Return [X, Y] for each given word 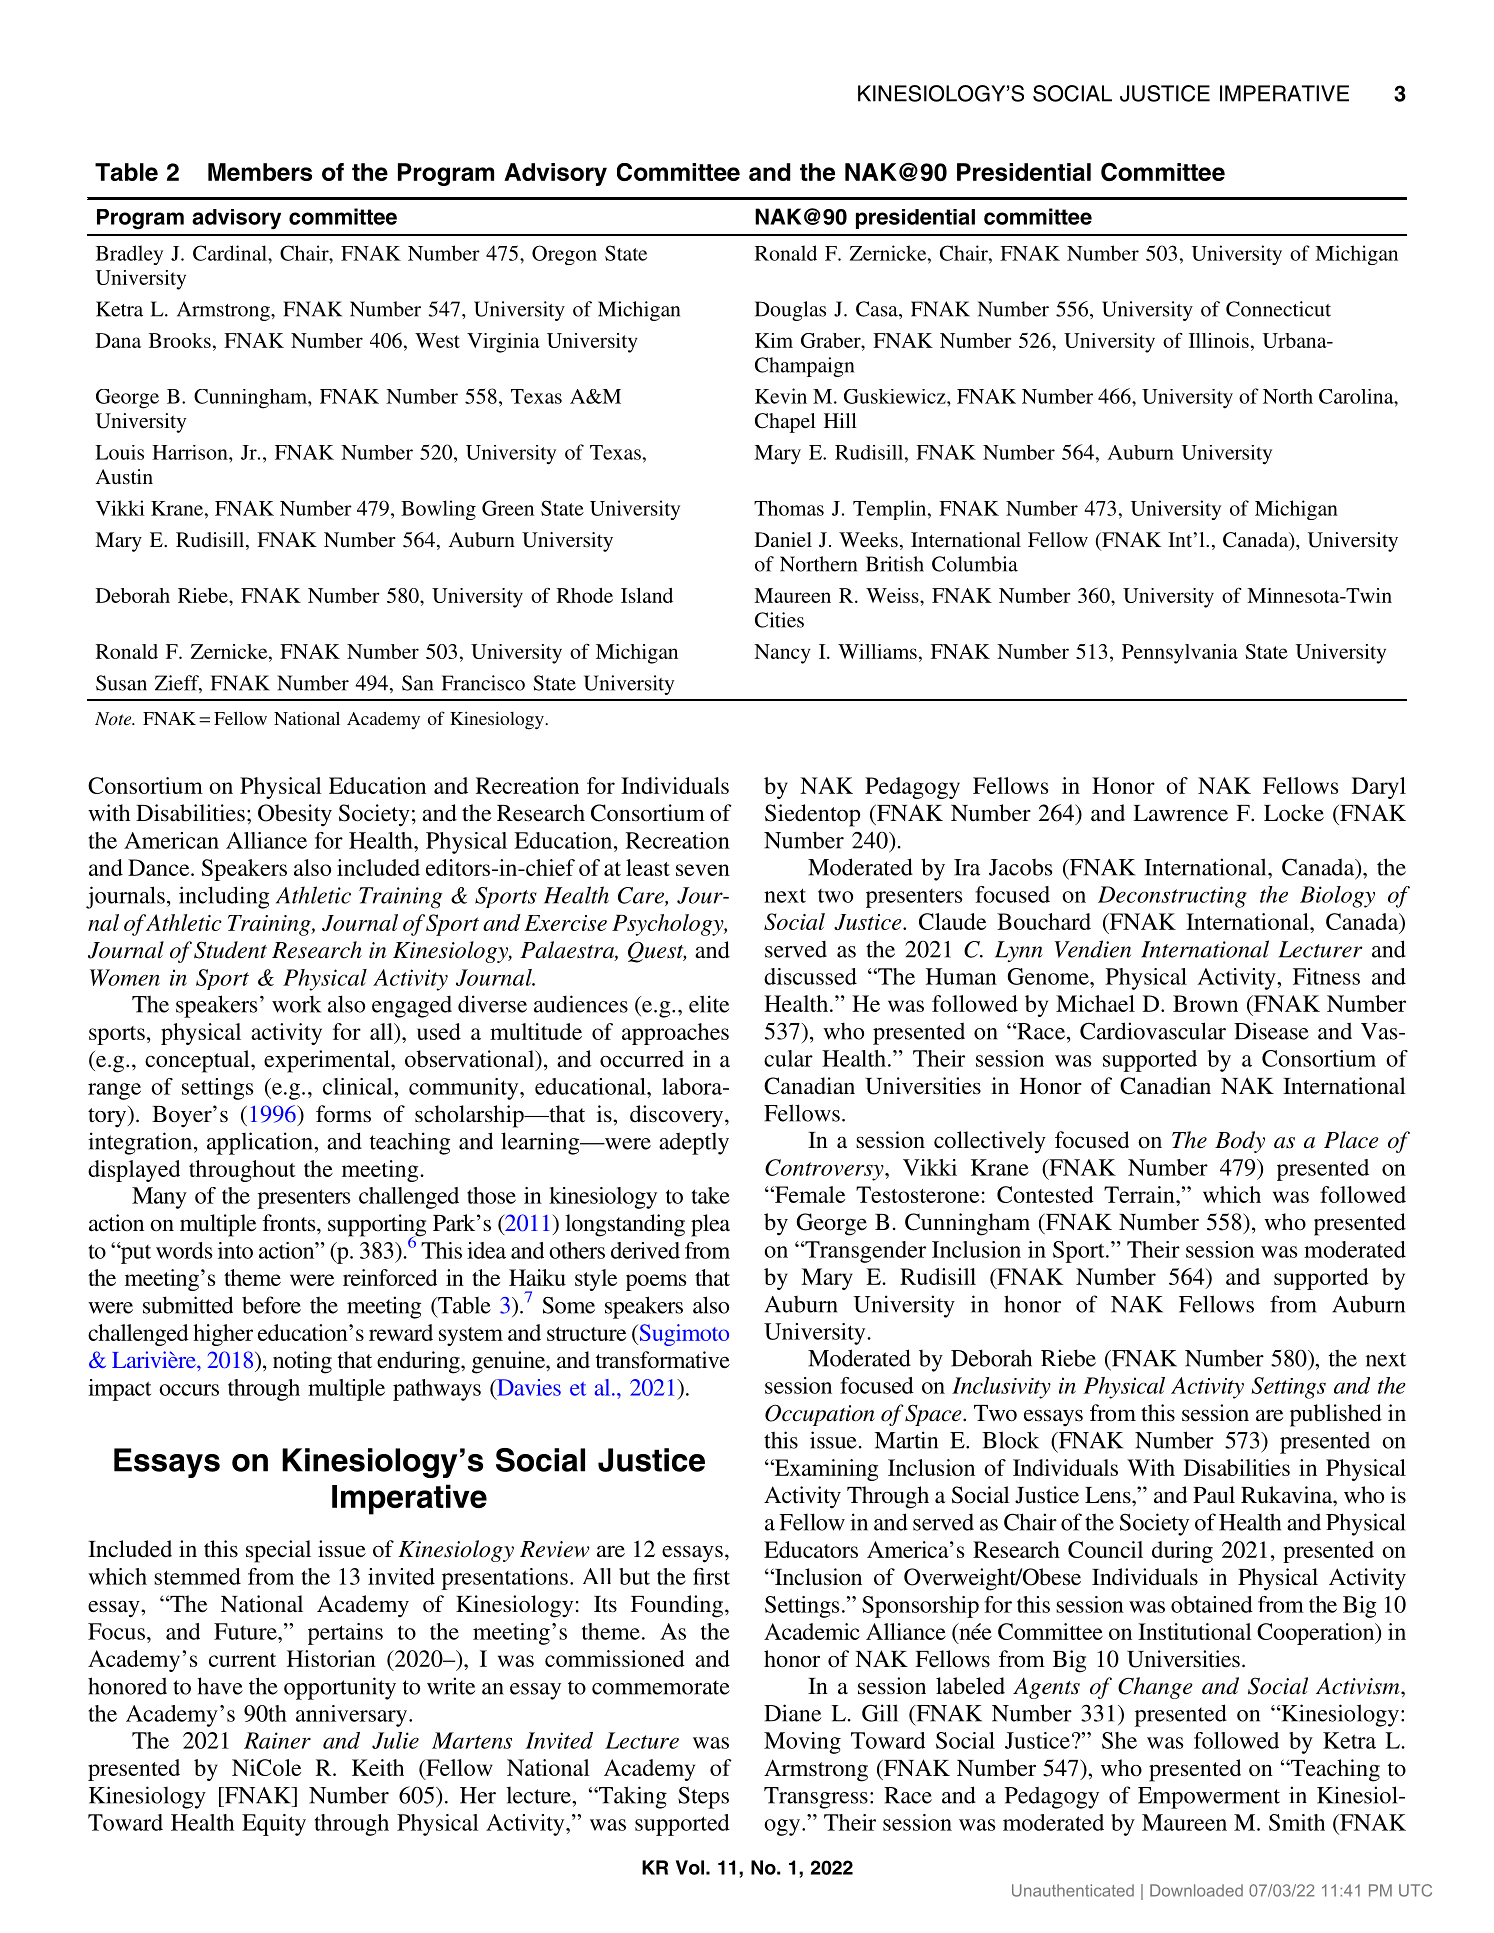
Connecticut [1278, 309]
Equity [274, 1825]
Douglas [790, 311]
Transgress [816, 1798]
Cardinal [231, 253]
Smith [1297, 1822]
